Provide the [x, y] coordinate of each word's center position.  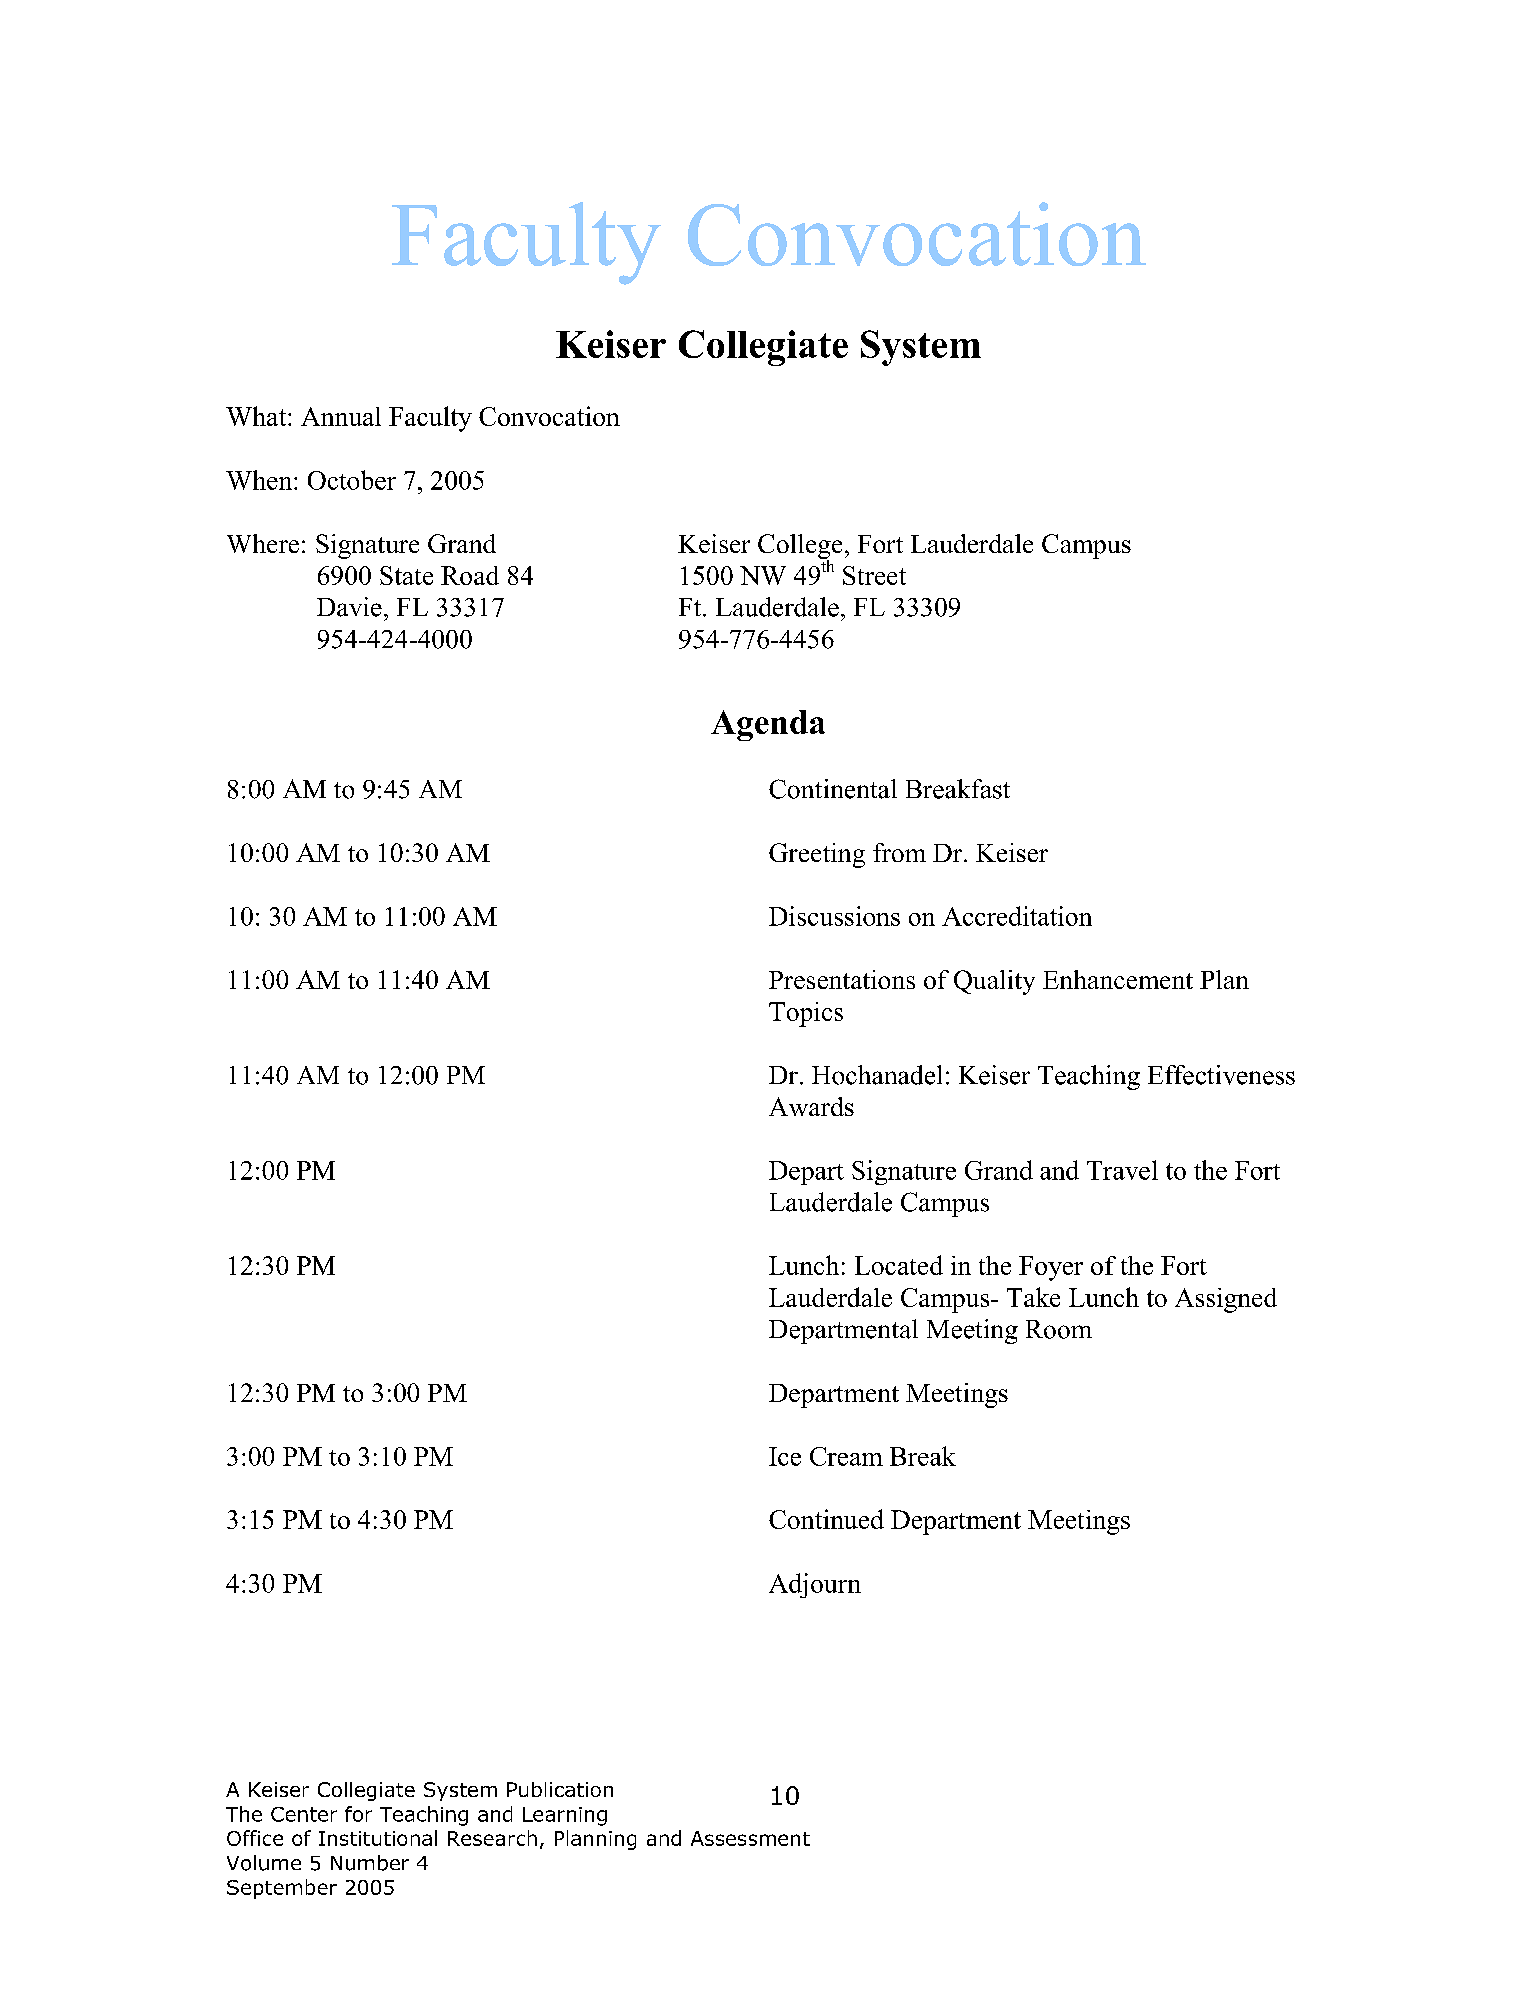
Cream [846, 1456]
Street [874, 575]
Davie [349, 607]
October [352, 480]
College [800, 547]
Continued [826, 1519]
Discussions [834, 916]
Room [1059, 1329]
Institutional [378, 1838]
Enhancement [1118, 979]
